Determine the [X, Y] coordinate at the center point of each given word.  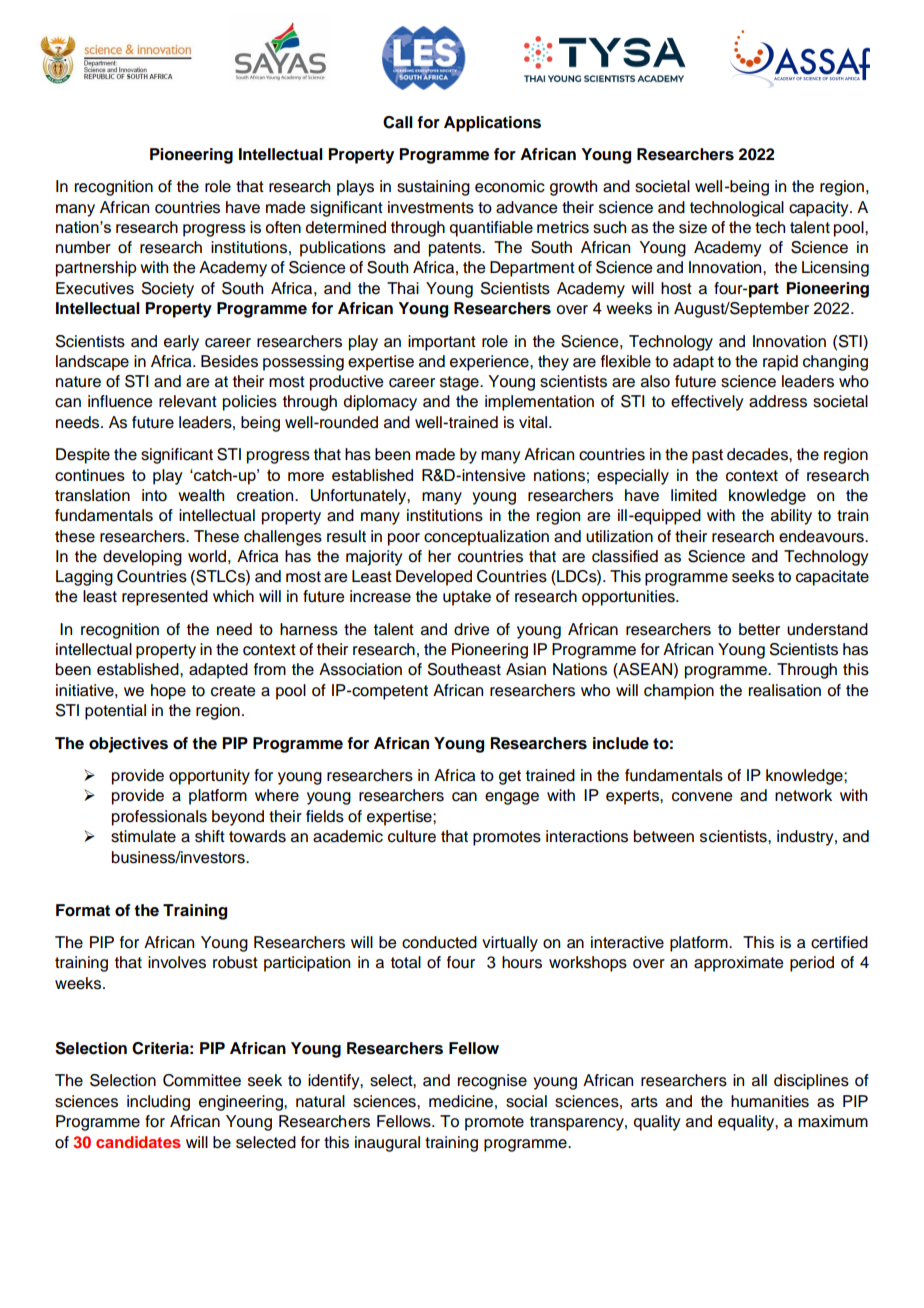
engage [512, 798]
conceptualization [486, 538]
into [154, 495]
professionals [159, 818]
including [158, 1103]
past [707, 456]
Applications [492, 124]
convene [702, 797]
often [283, 227]
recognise [492, 1082]
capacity [820, 209]
